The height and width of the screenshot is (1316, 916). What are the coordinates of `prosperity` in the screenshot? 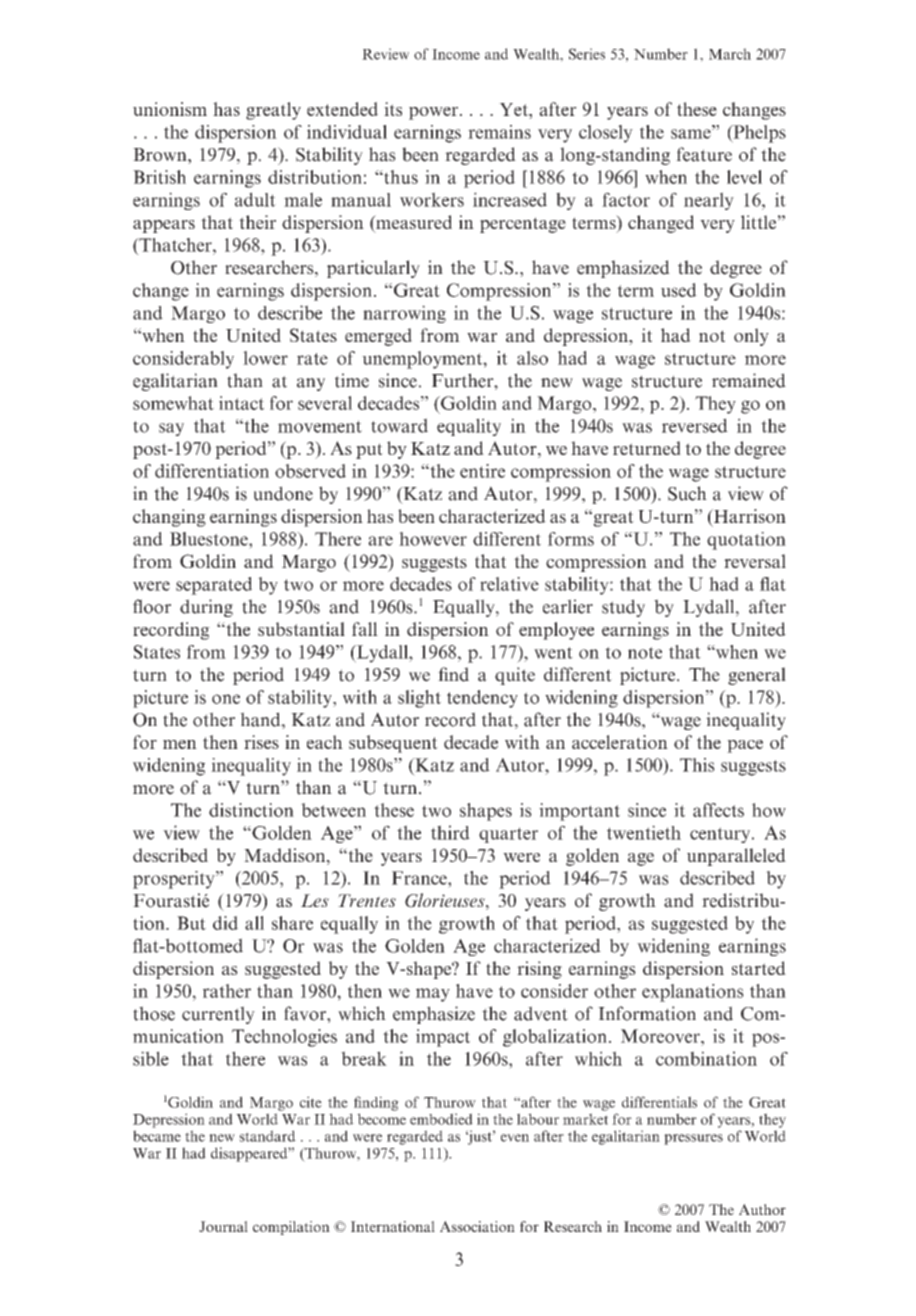 It's located at (175, 880).
